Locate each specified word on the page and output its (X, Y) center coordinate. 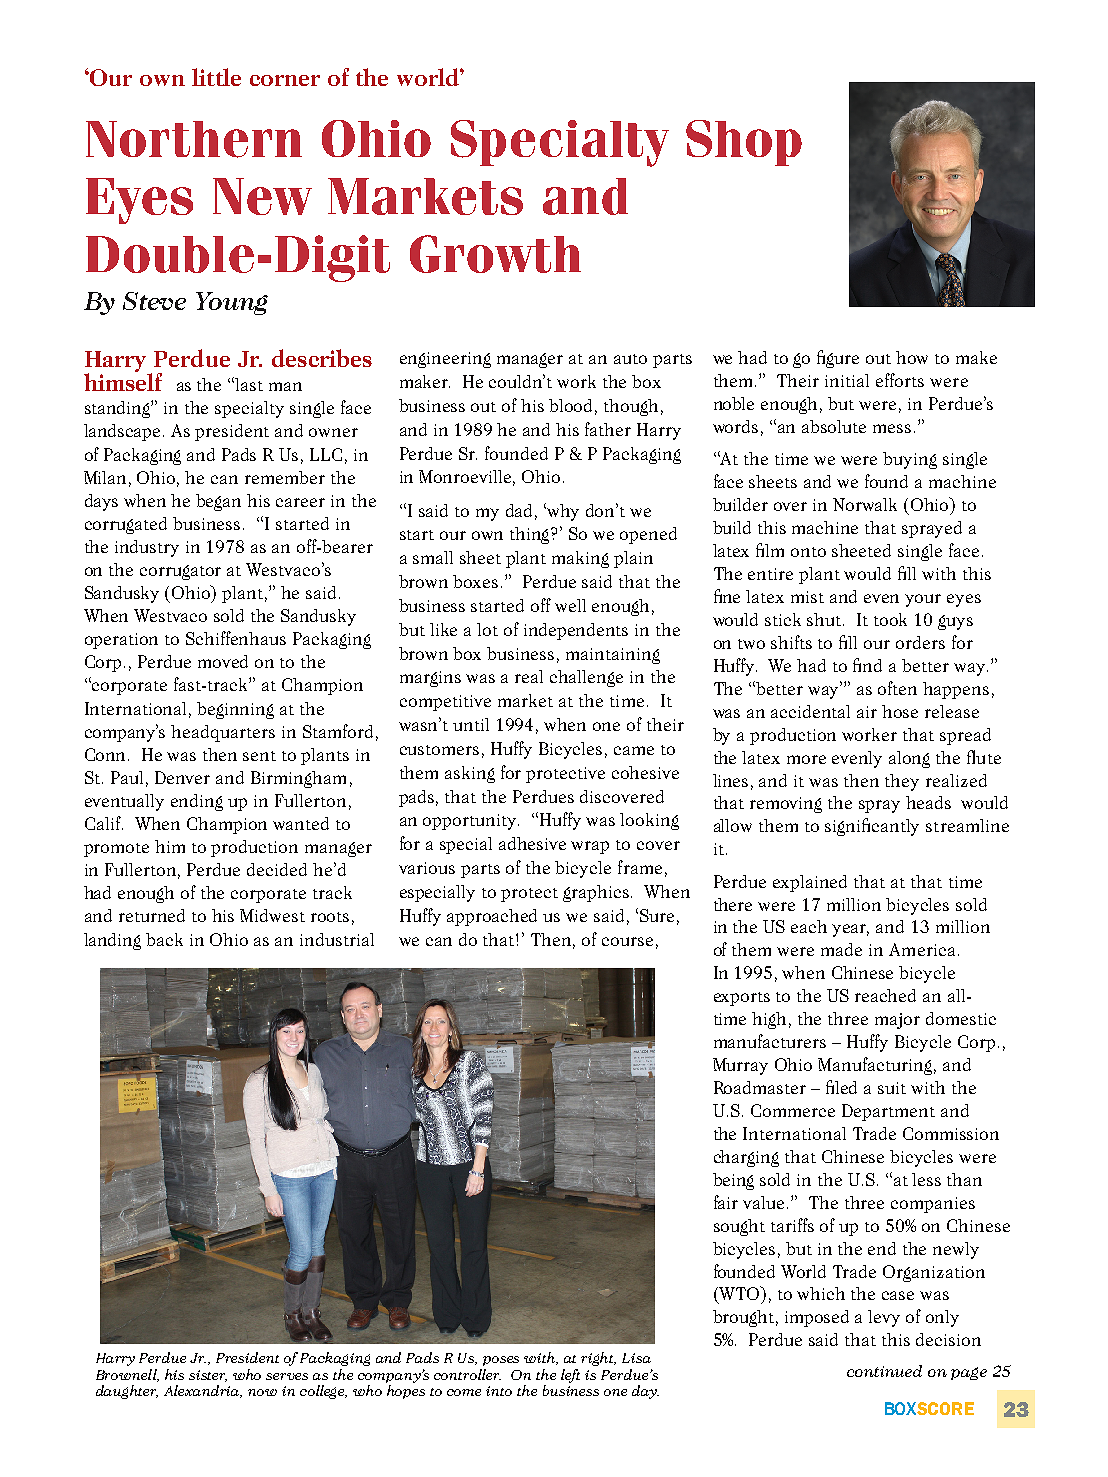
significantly (872, 827)
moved (223, 661)
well (570, 605)
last (249, 384)
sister (208, 1376)
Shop (744, 143)
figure (838, 359)
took (890, 619)
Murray (740, 1066)
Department (888, 1112)
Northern (194, 139)
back (164, 939)
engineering (445, 360)
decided (277, 869)
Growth (495, 254)
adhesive (532, 843)
